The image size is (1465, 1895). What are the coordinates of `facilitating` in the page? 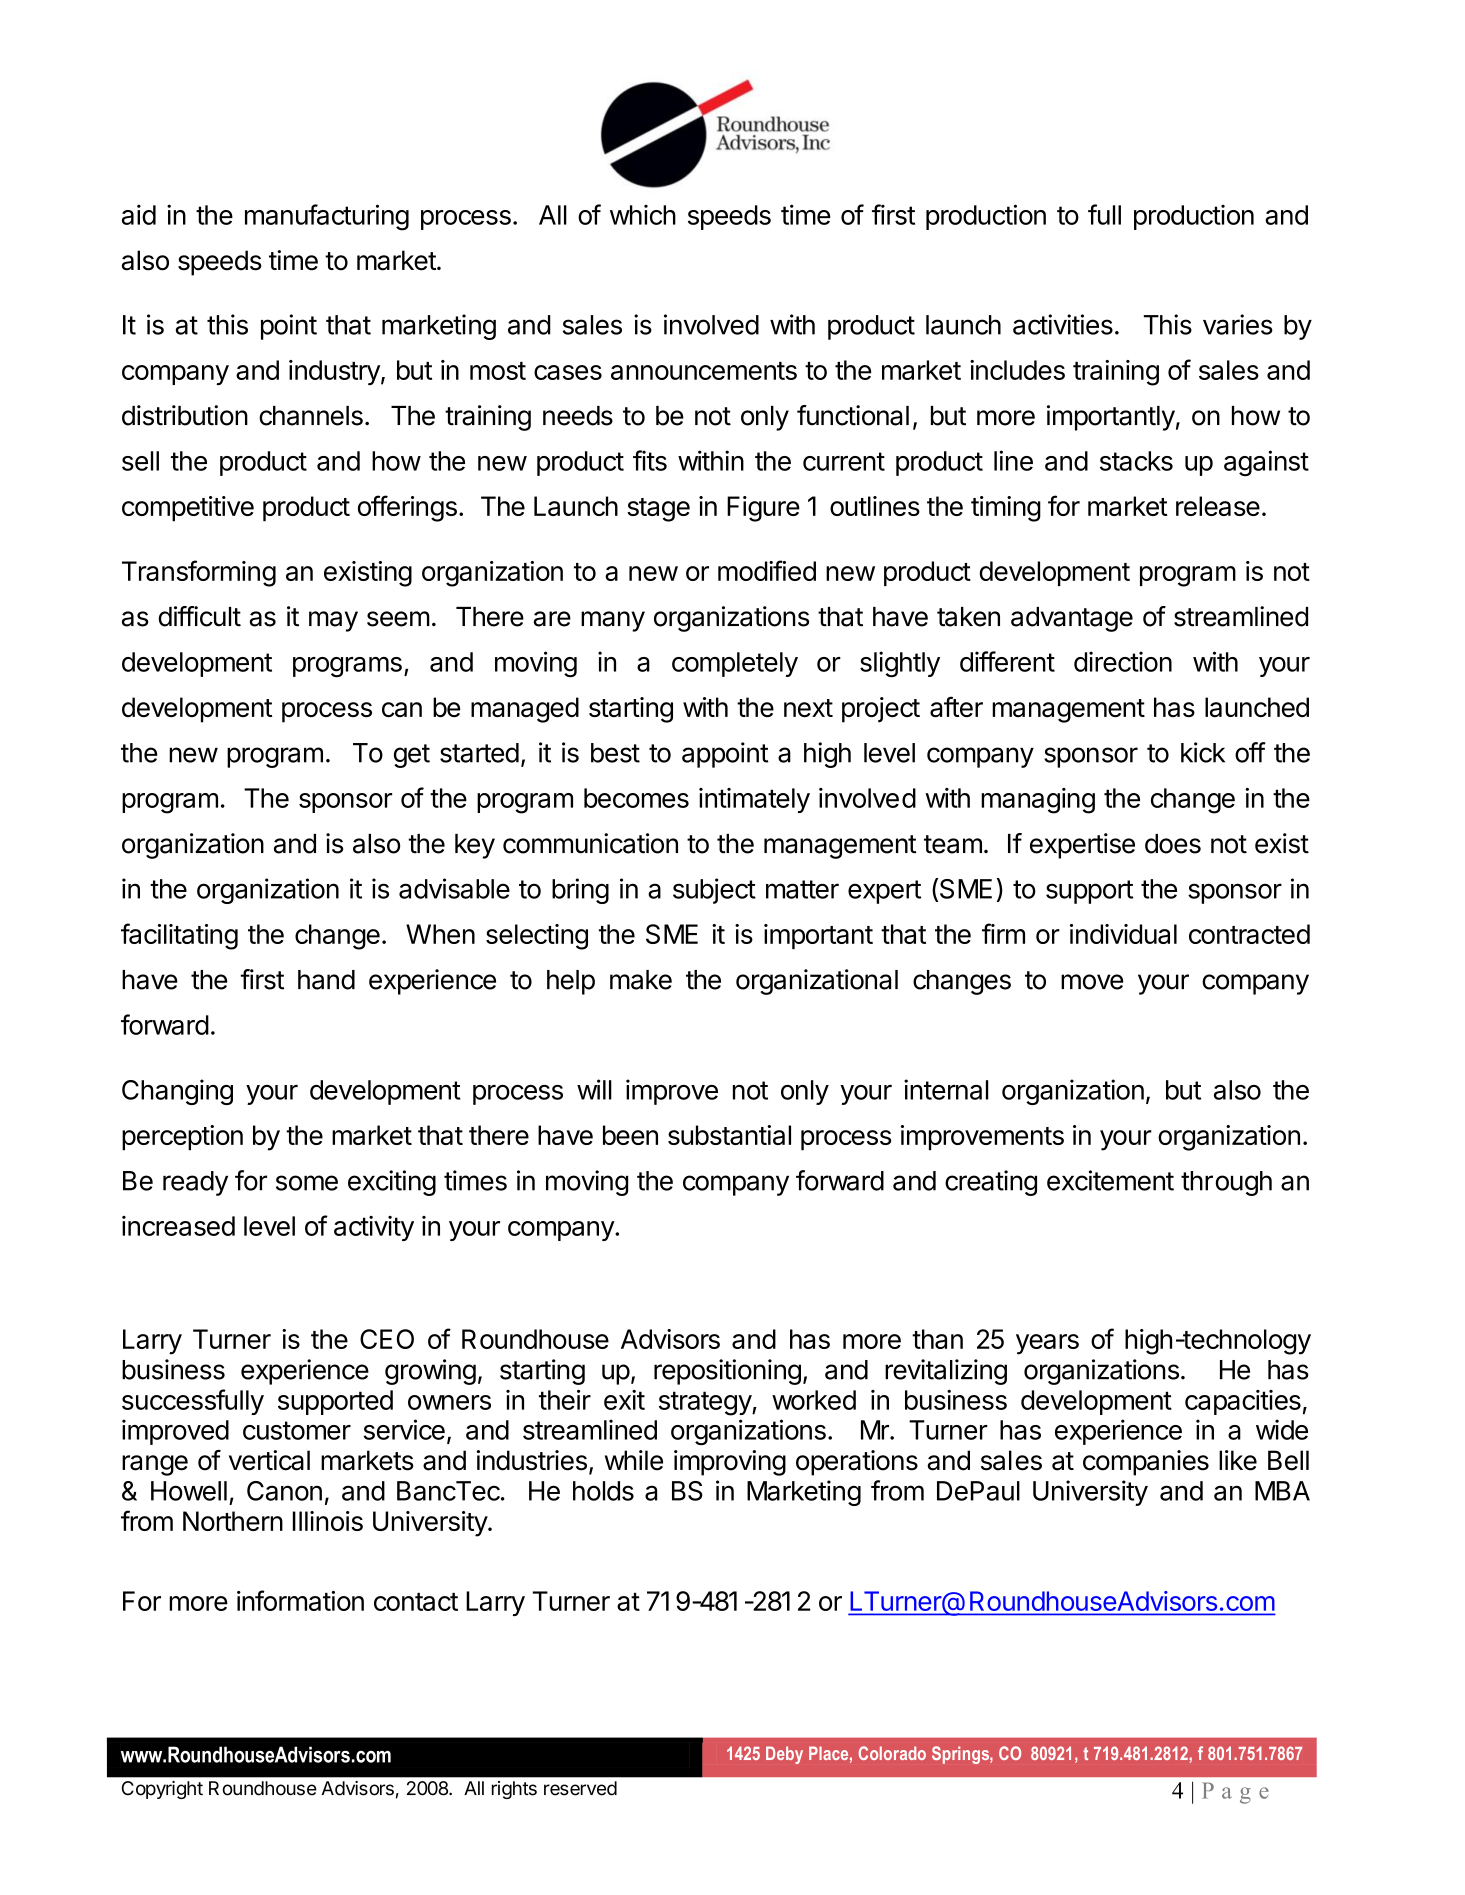 It's located at (179, 936).
